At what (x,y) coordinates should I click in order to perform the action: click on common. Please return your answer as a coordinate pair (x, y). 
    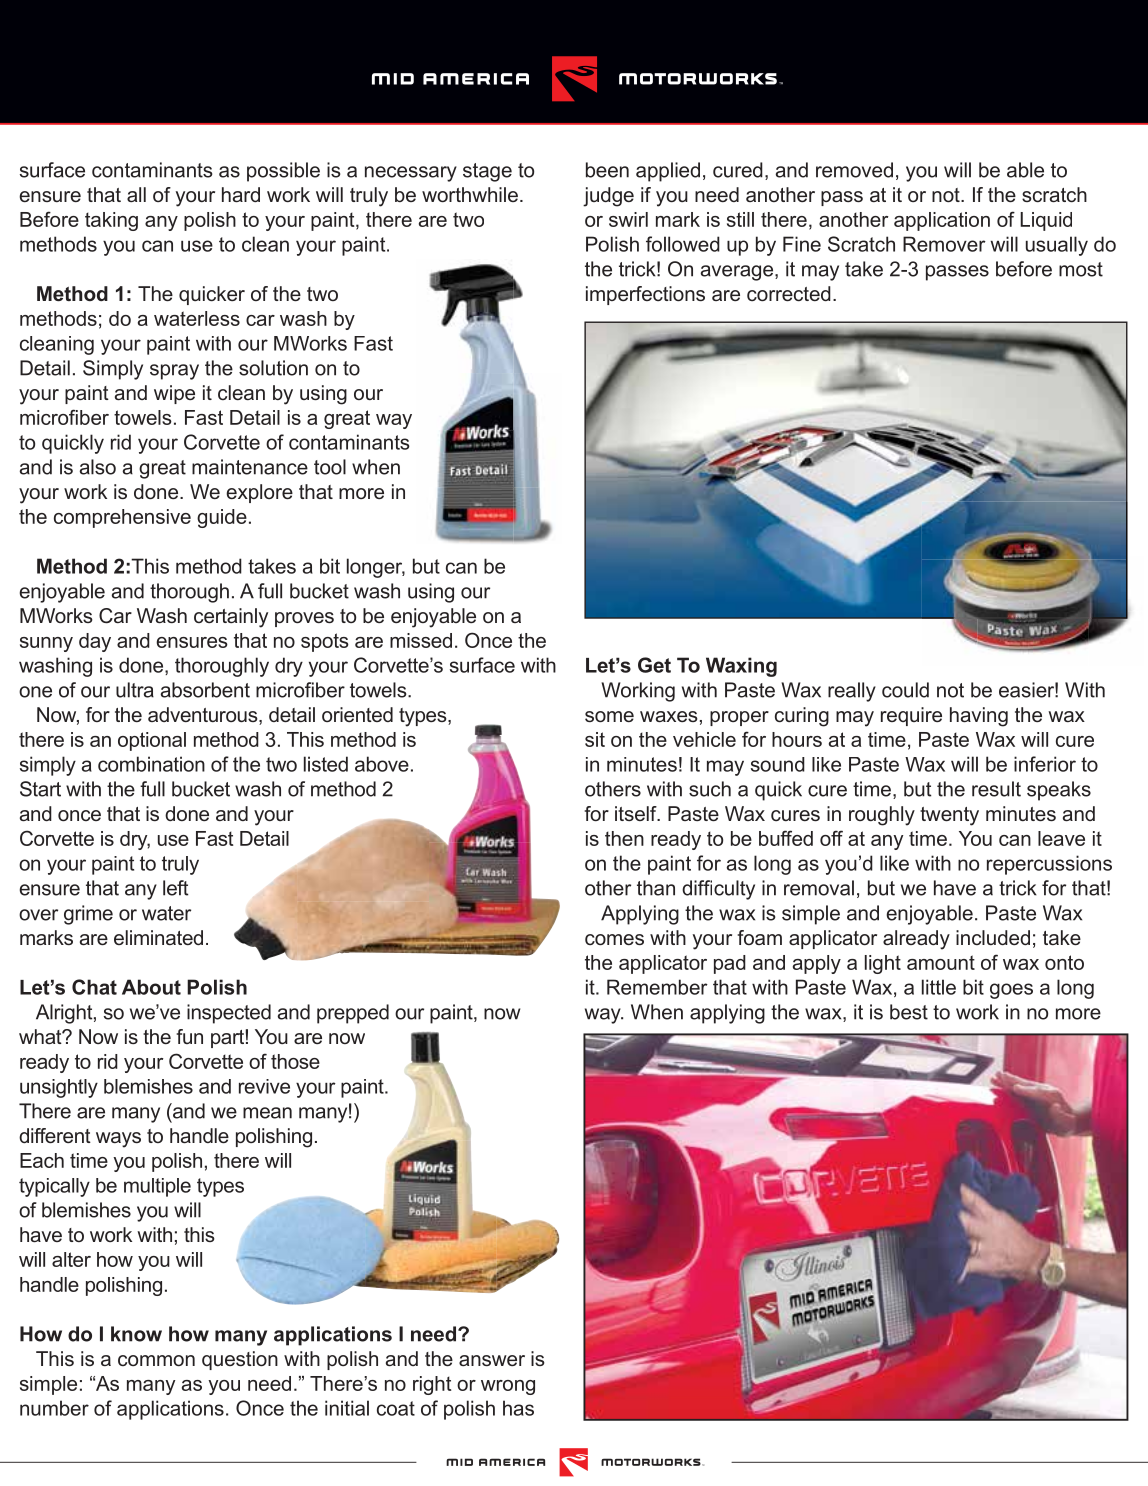
    Looking at the image, I should click on (156, 1360).
